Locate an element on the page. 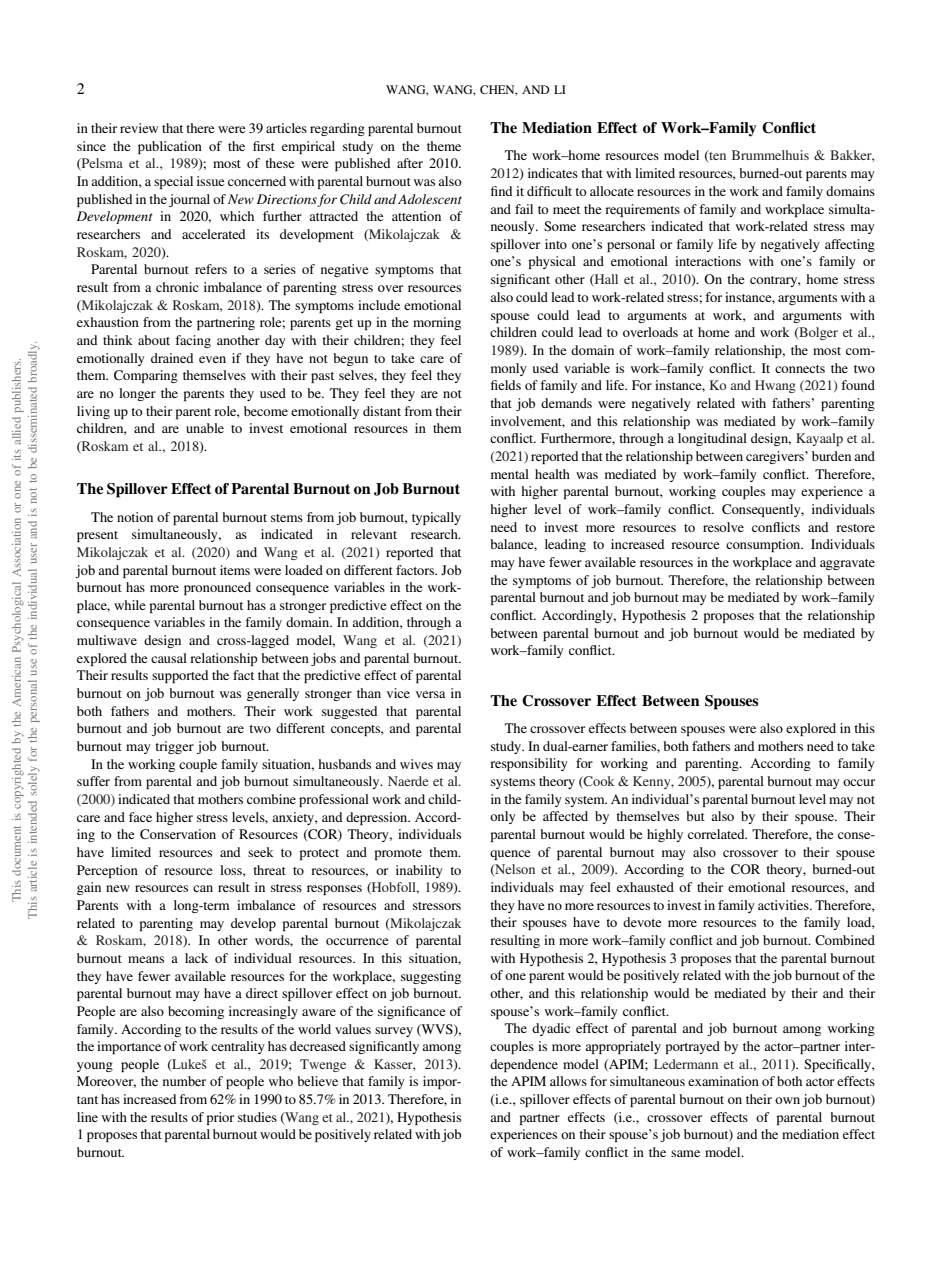  allows is located at coordinates (568, 1081).
